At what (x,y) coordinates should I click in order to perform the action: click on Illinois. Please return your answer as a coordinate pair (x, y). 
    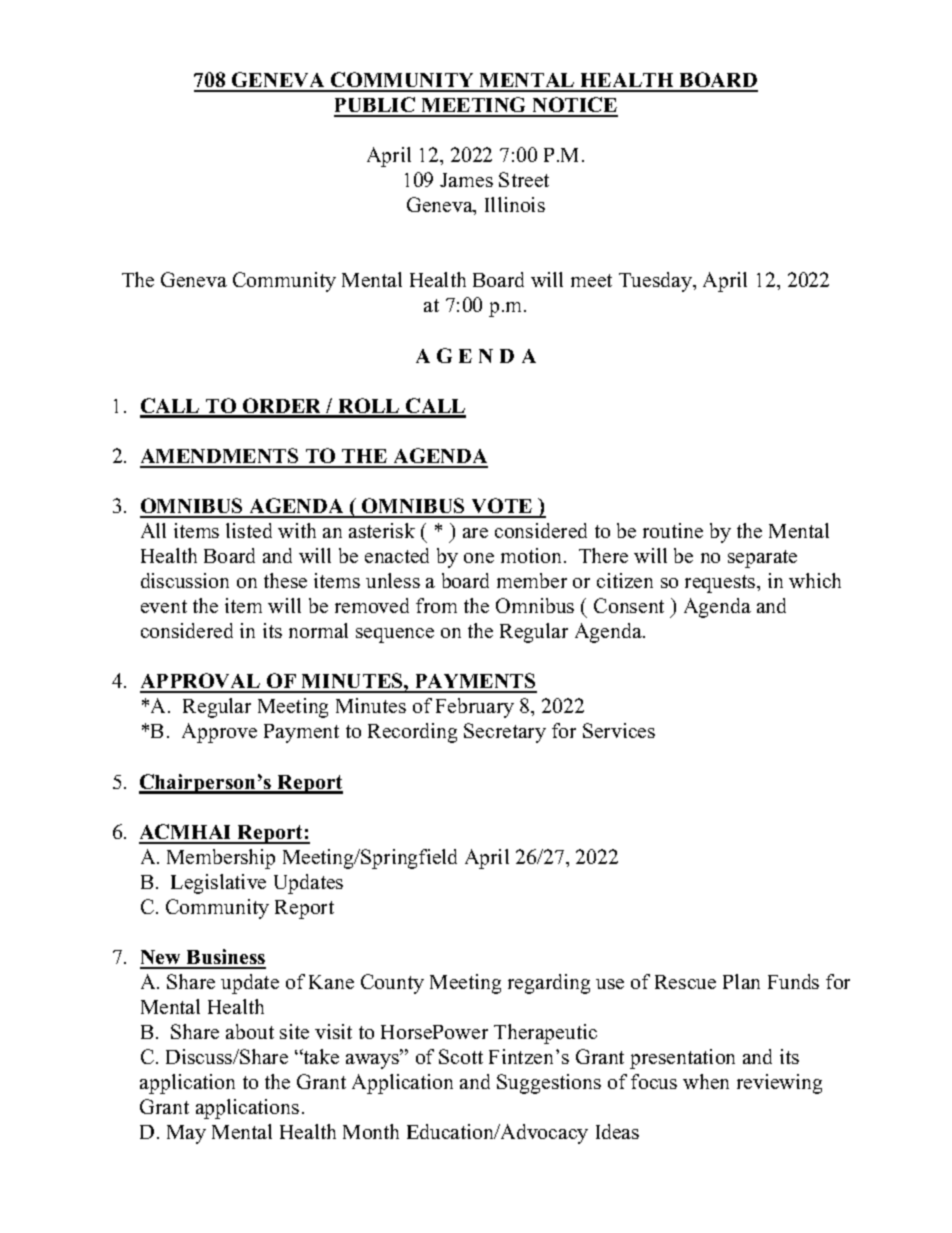
    Looking at the image, I should click on (515, 204).
